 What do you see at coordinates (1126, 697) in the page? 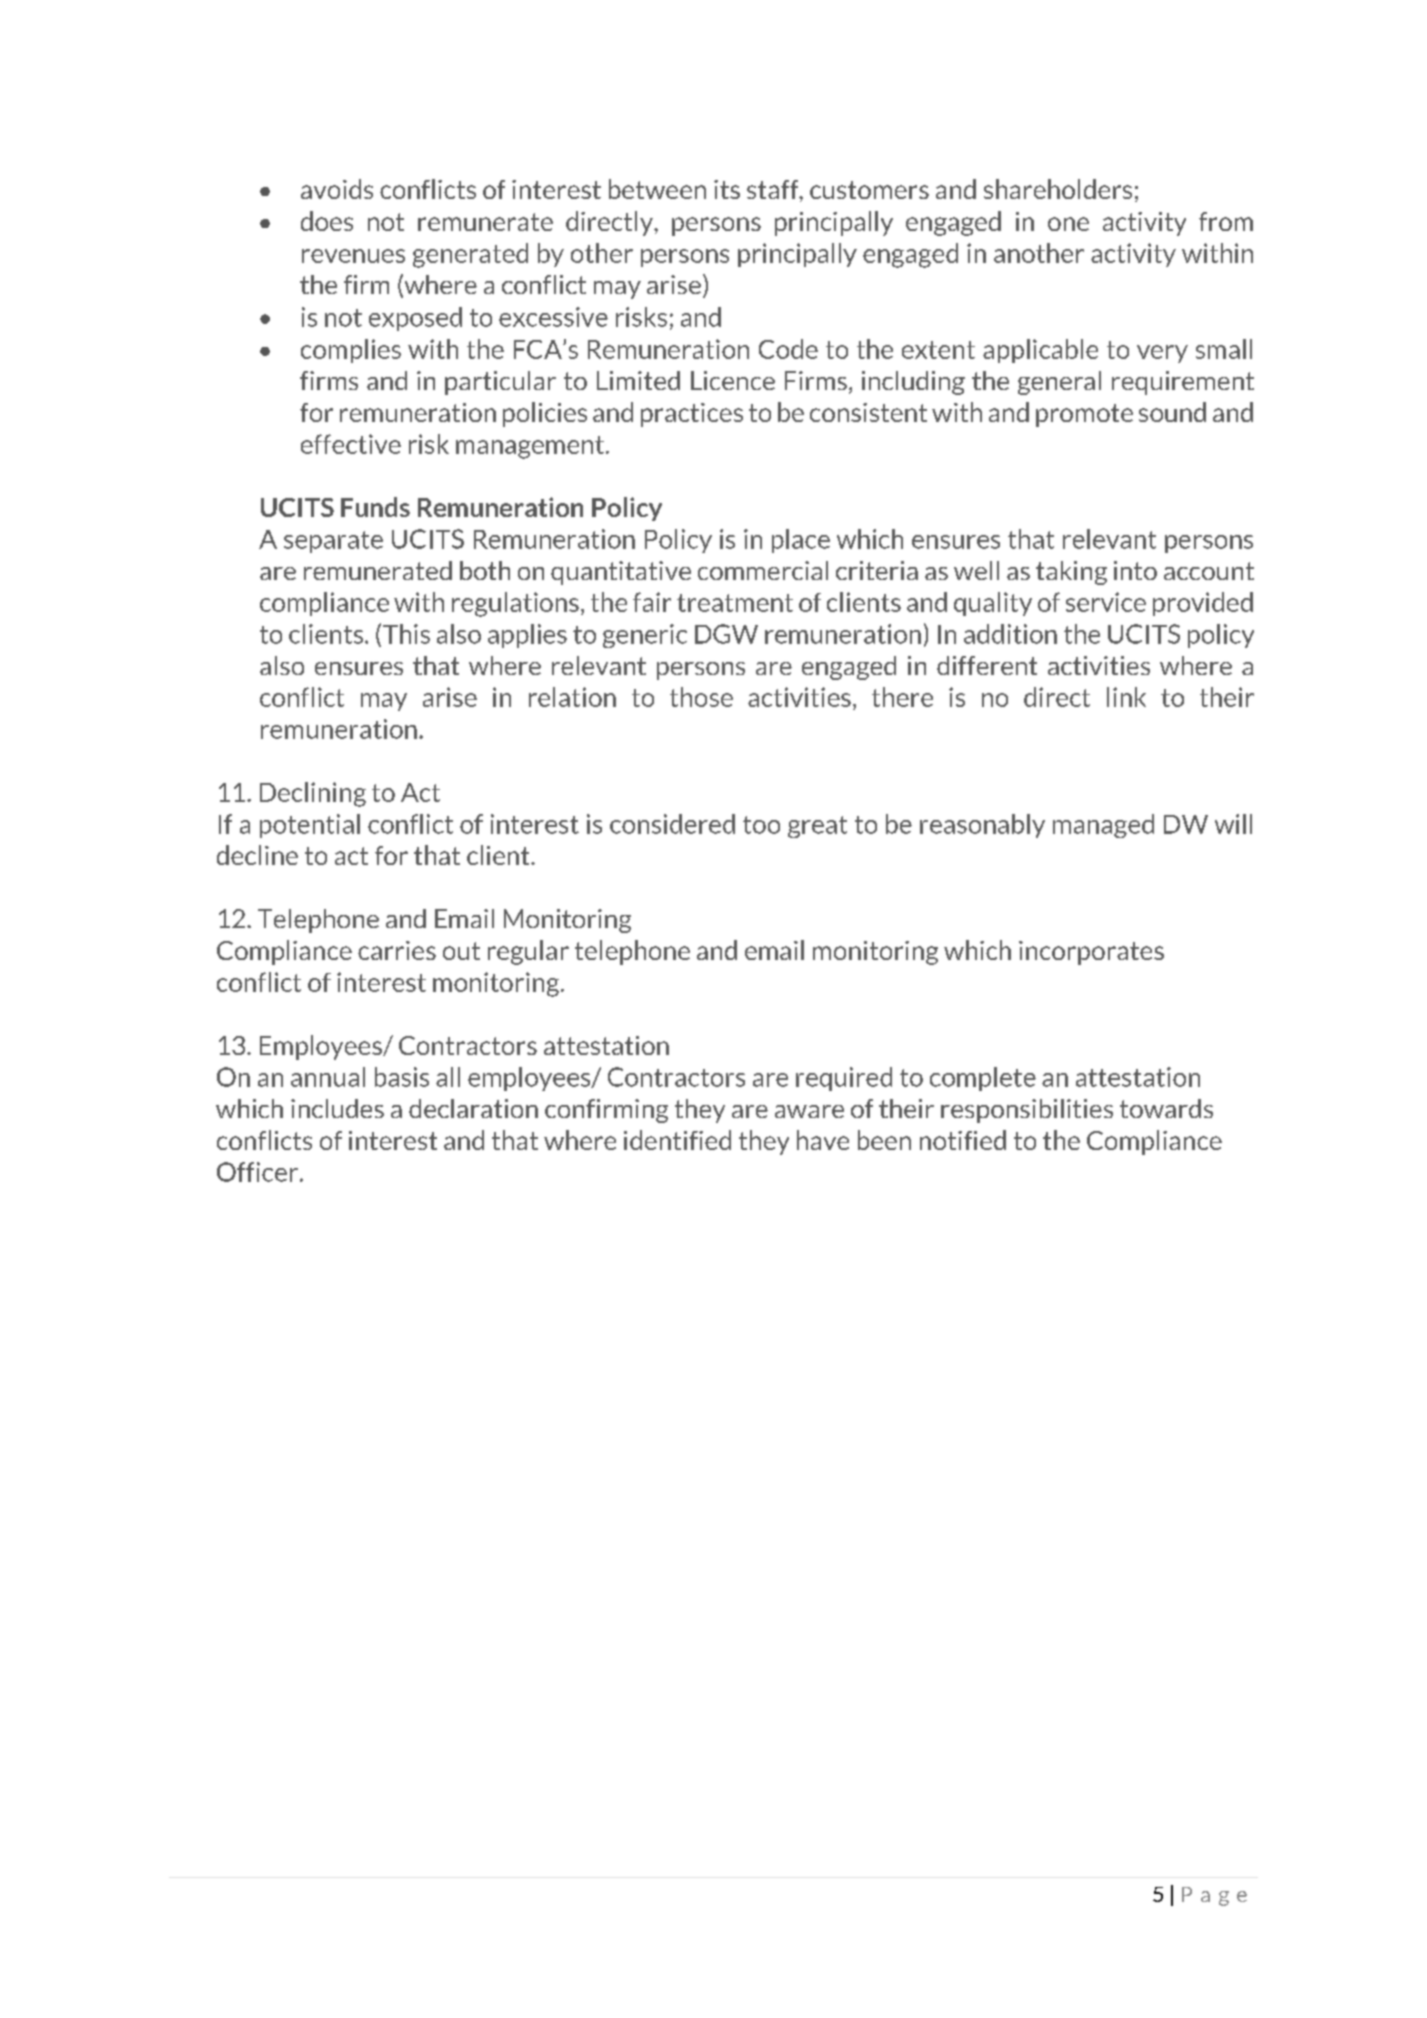
I see `link` at bounding box center [1126, 697].
